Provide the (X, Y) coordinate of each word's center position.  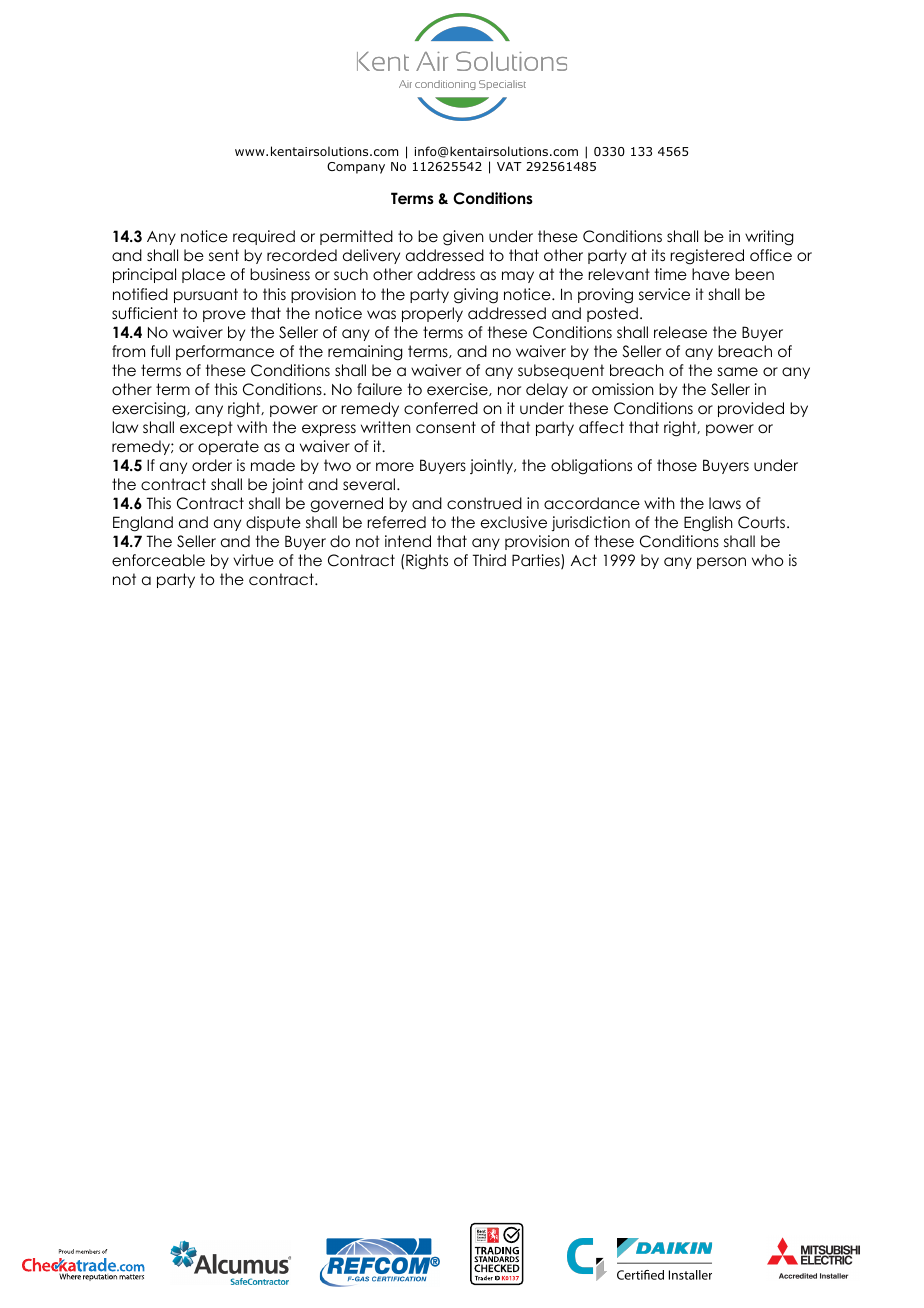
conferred (441, 408)
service (664, 294)
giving (476, 296)
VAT (509, 166)
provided (751, 409)
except (206, 428)
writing (769, 238)
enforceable (158, 560)
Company (356, 168)
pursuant (206, 295)
